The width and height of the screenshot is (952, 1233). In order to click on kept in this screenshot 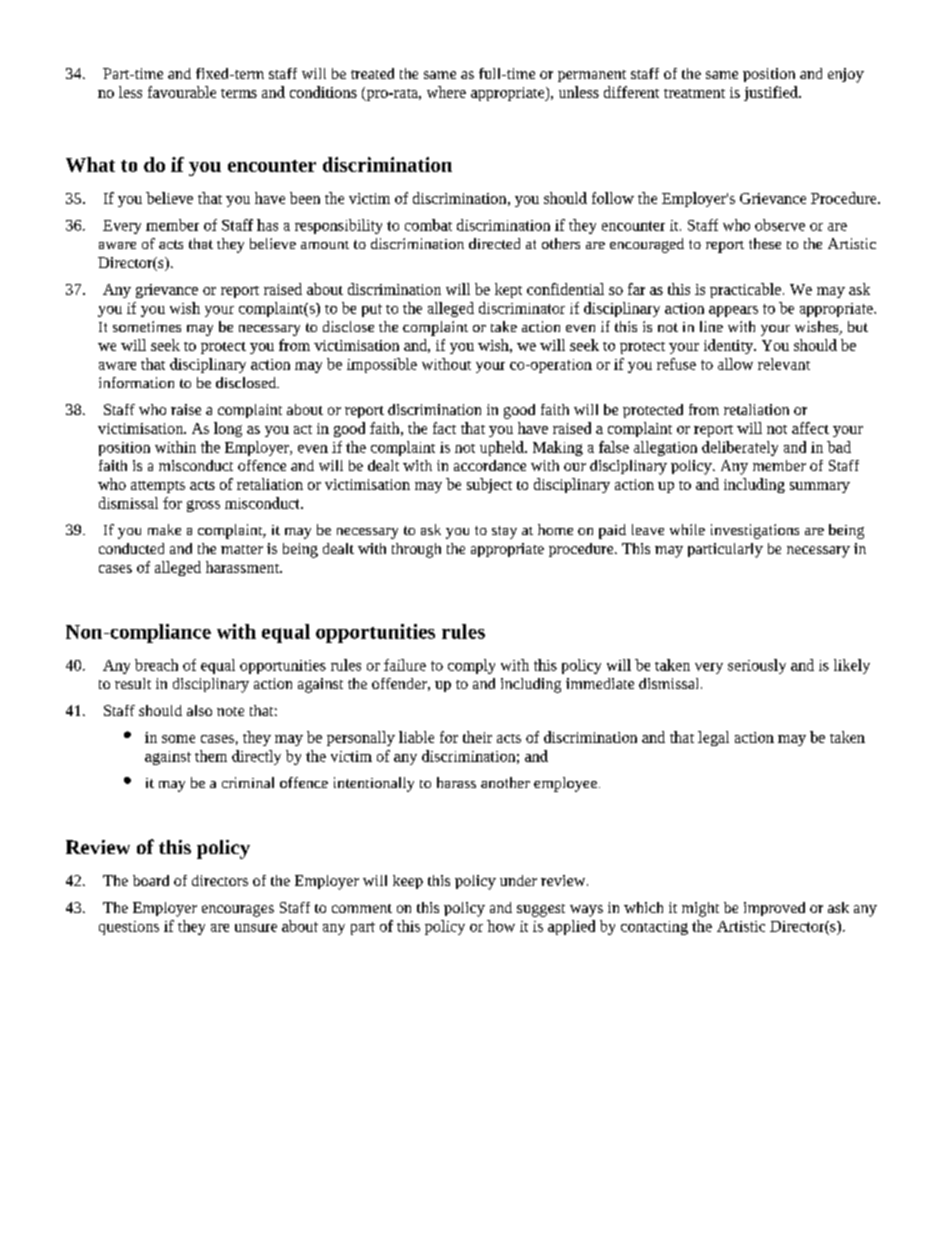, I will do `click(508, 290)`.
